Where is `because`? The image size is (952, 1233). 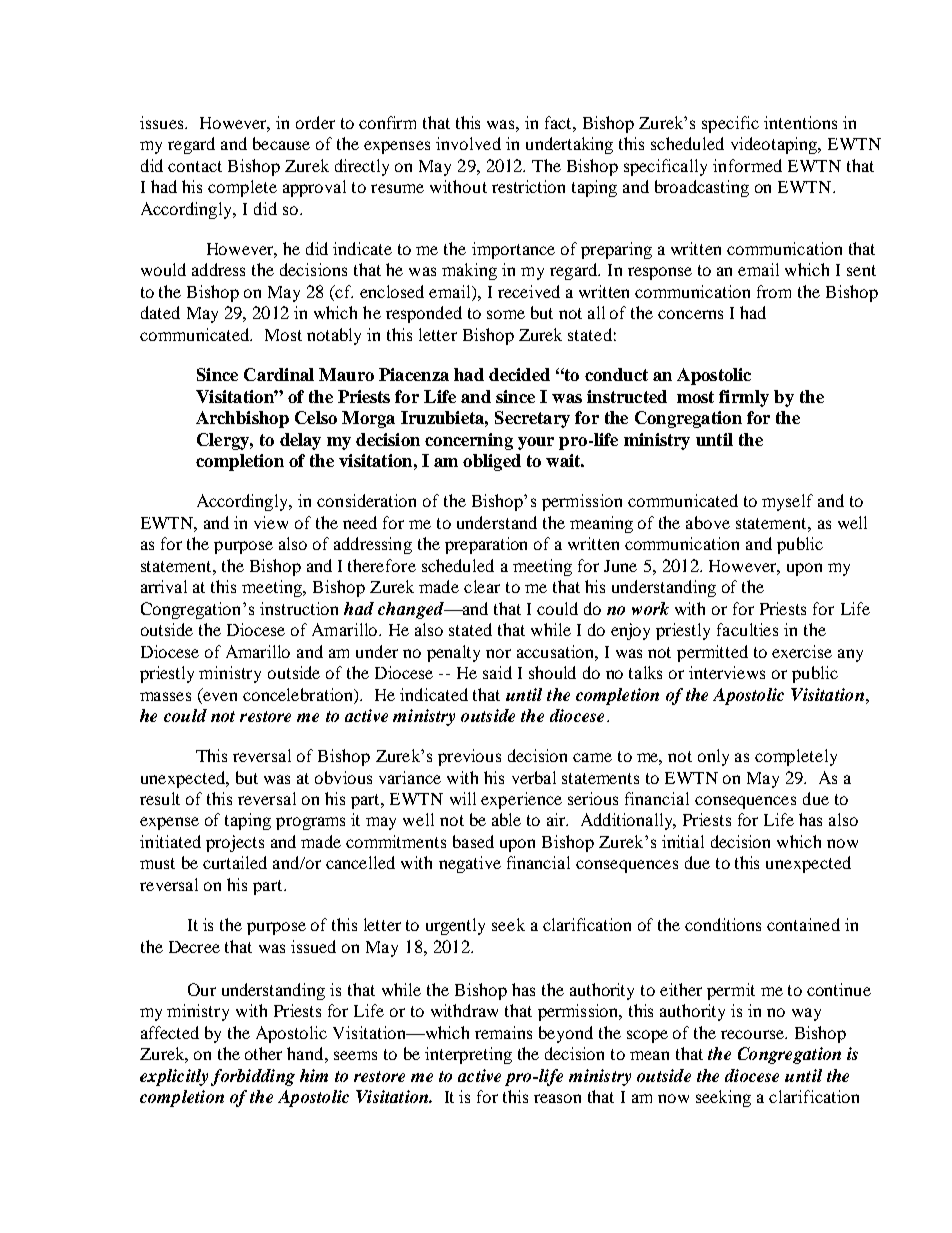 because is located at coordinates (281, 143).
